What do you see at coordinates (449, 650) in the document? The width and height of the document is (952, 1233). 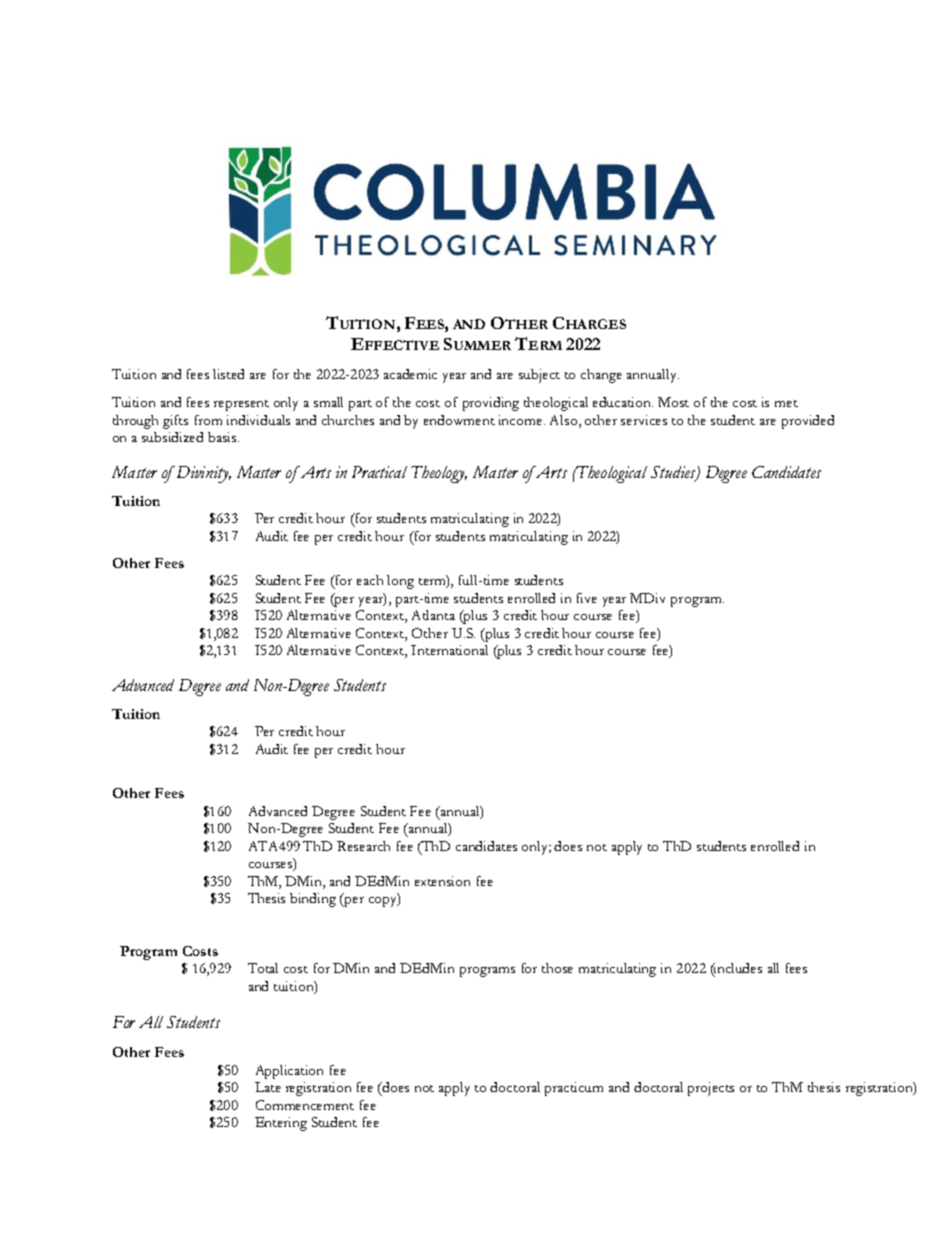 I see `International` at bounding box center [449, 650].
